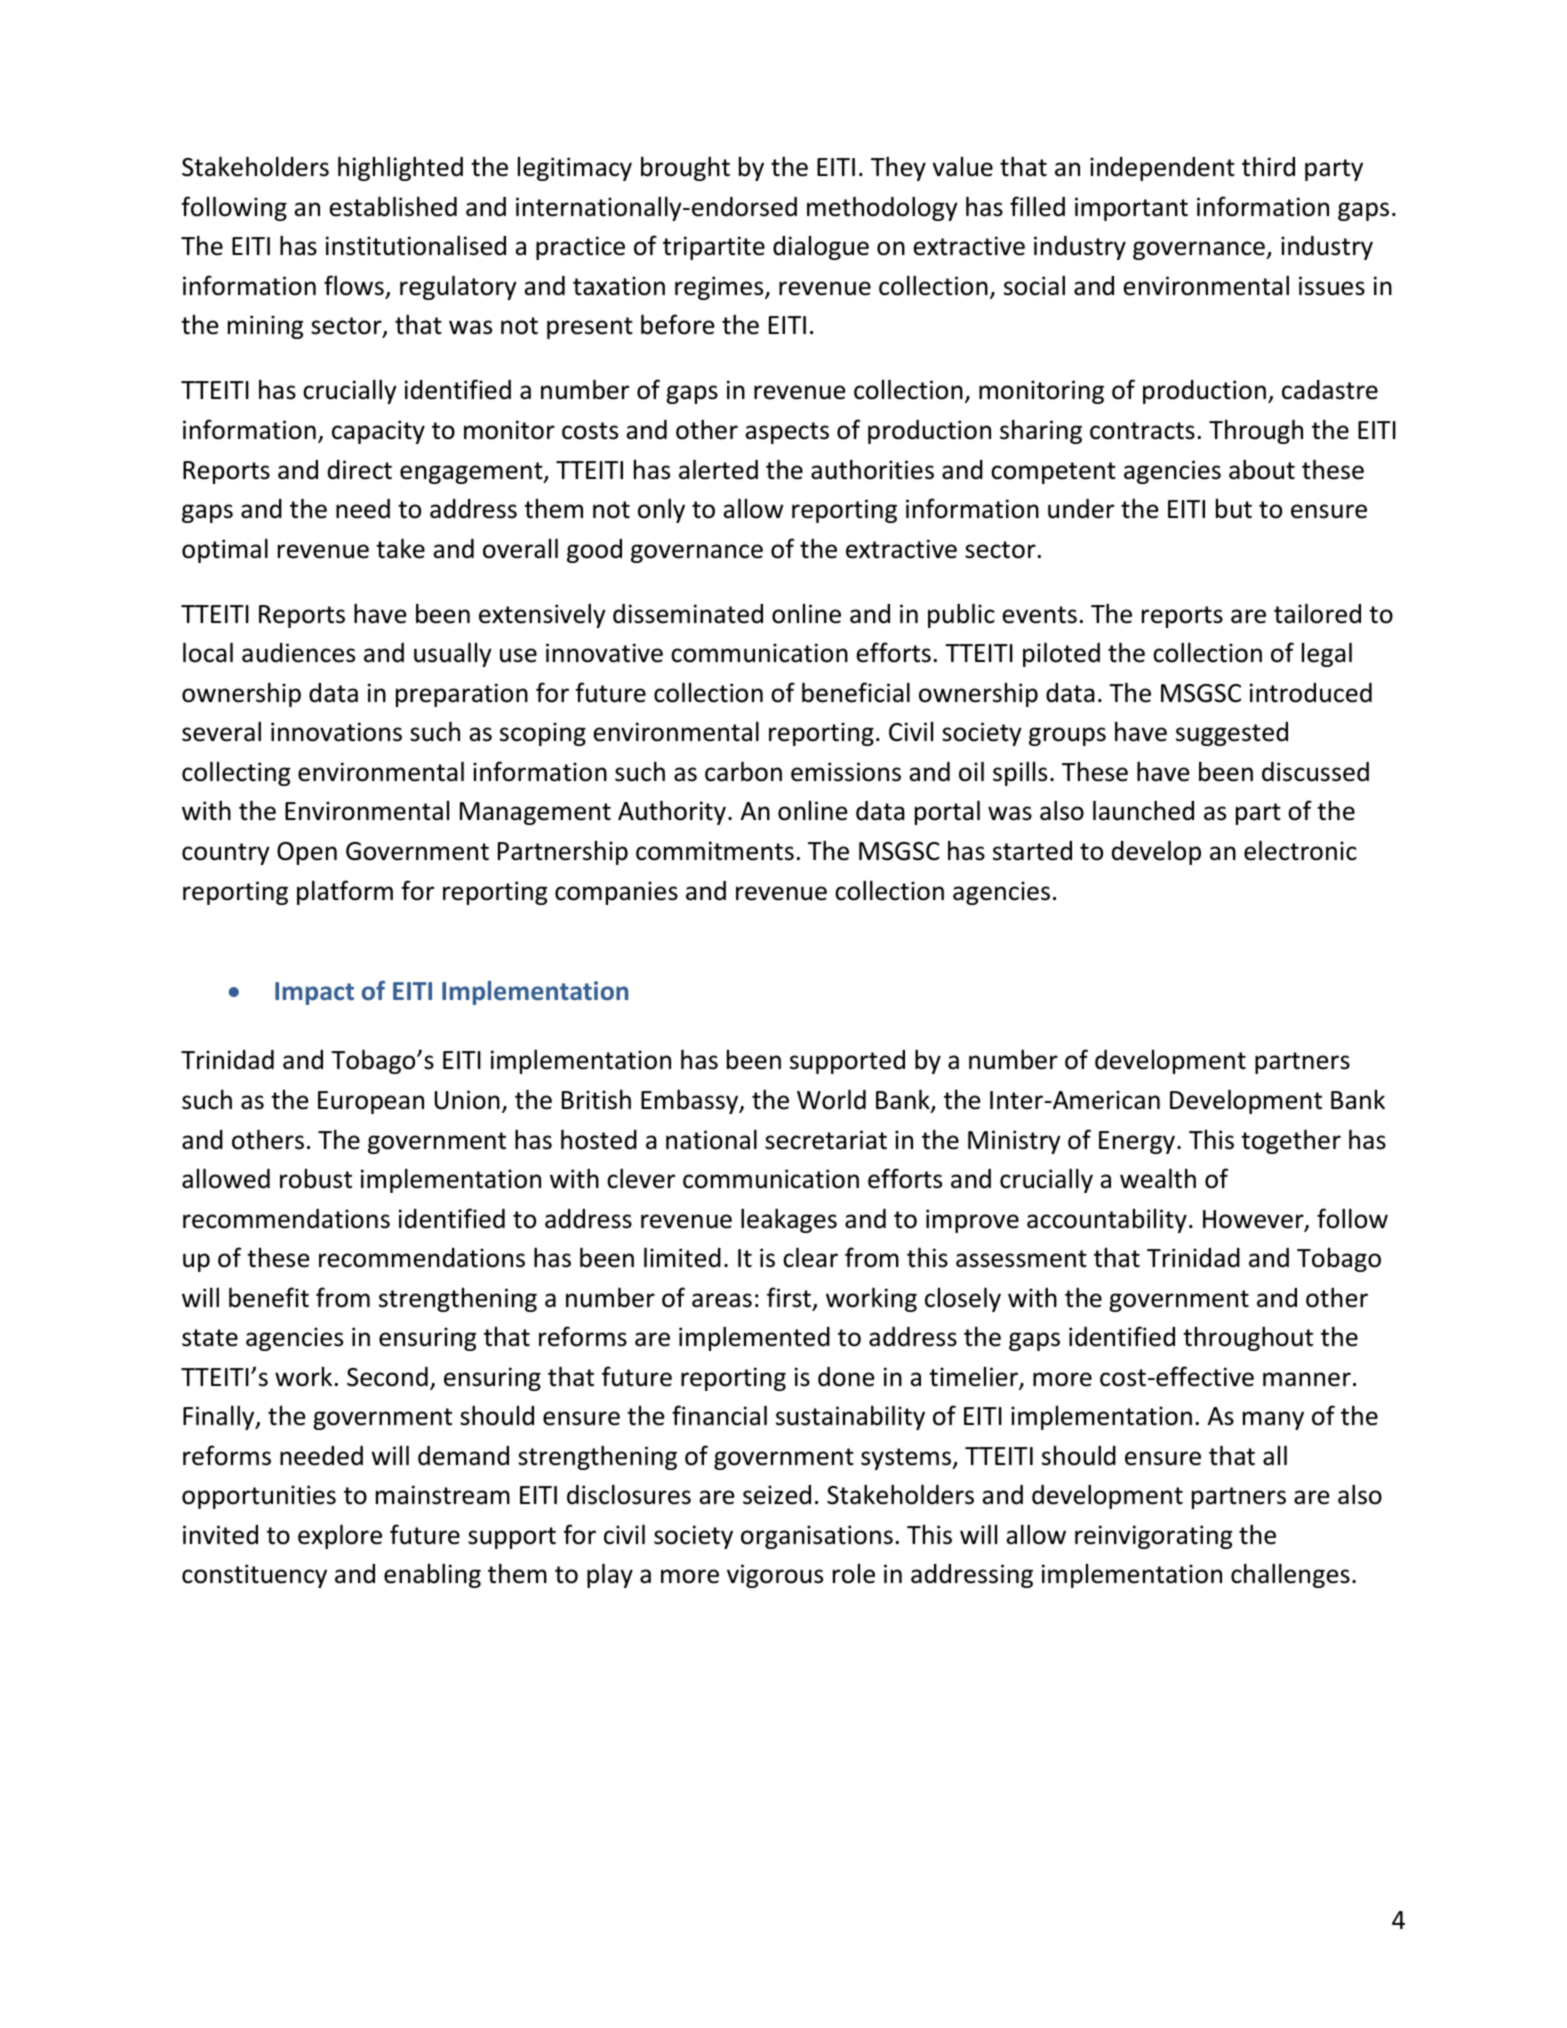 Image resolution: width=1567 pixels, height=2028 pixels. I want to click on only, so click(661, 510).
